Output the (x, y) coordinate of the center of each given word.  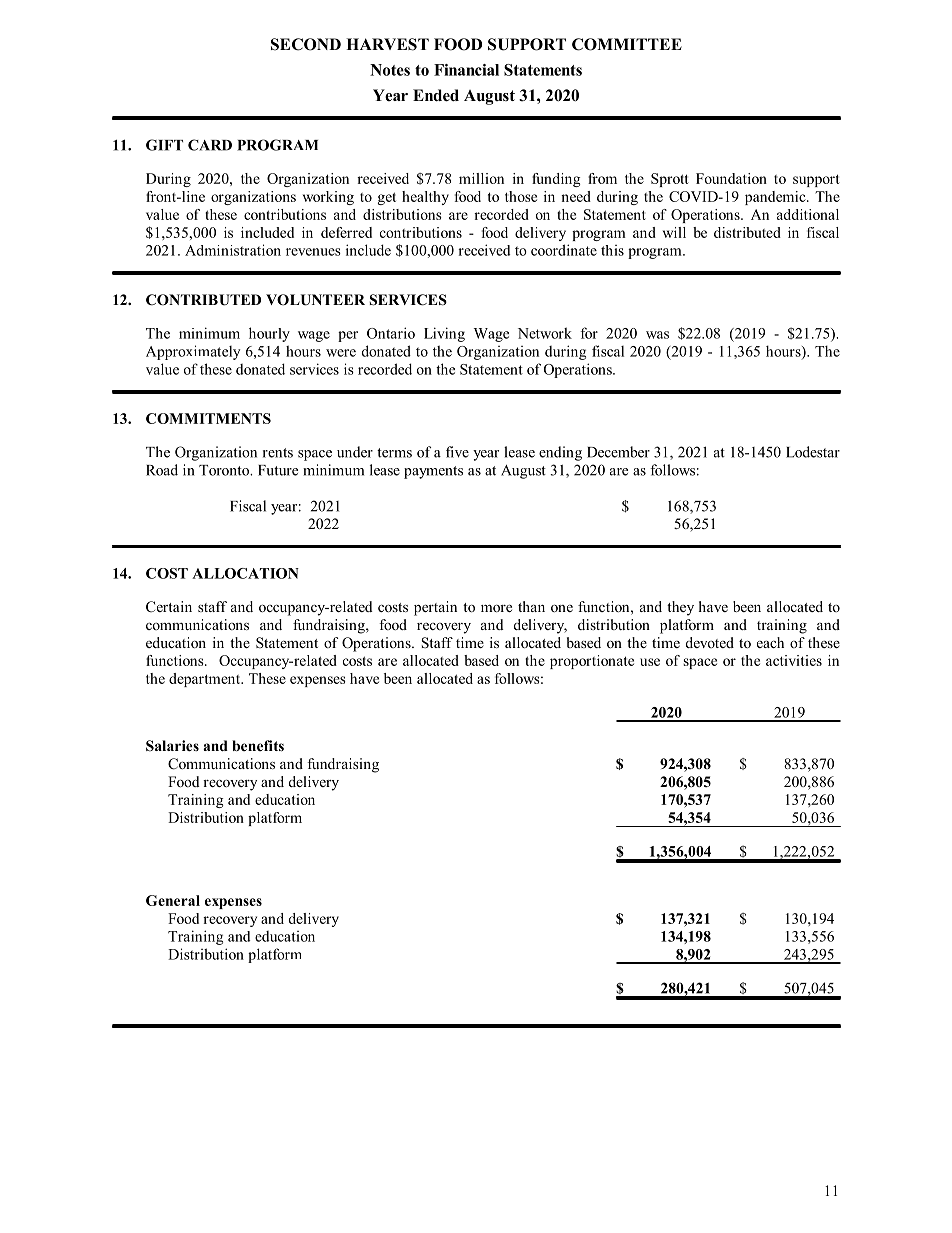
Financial (466, 70)
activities (794, 660)
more (496, 608)
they (680, 608)
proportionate (592, 662)
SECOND (306, 44)
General (173, 900)
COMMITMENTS (208, 418)
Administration (233, 250)
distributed (747, 232)
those (521, 196)
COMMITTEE (627, 44)
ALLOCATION (245, 573)
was (657, 335)
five (457, 452)
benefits (258, 745)
